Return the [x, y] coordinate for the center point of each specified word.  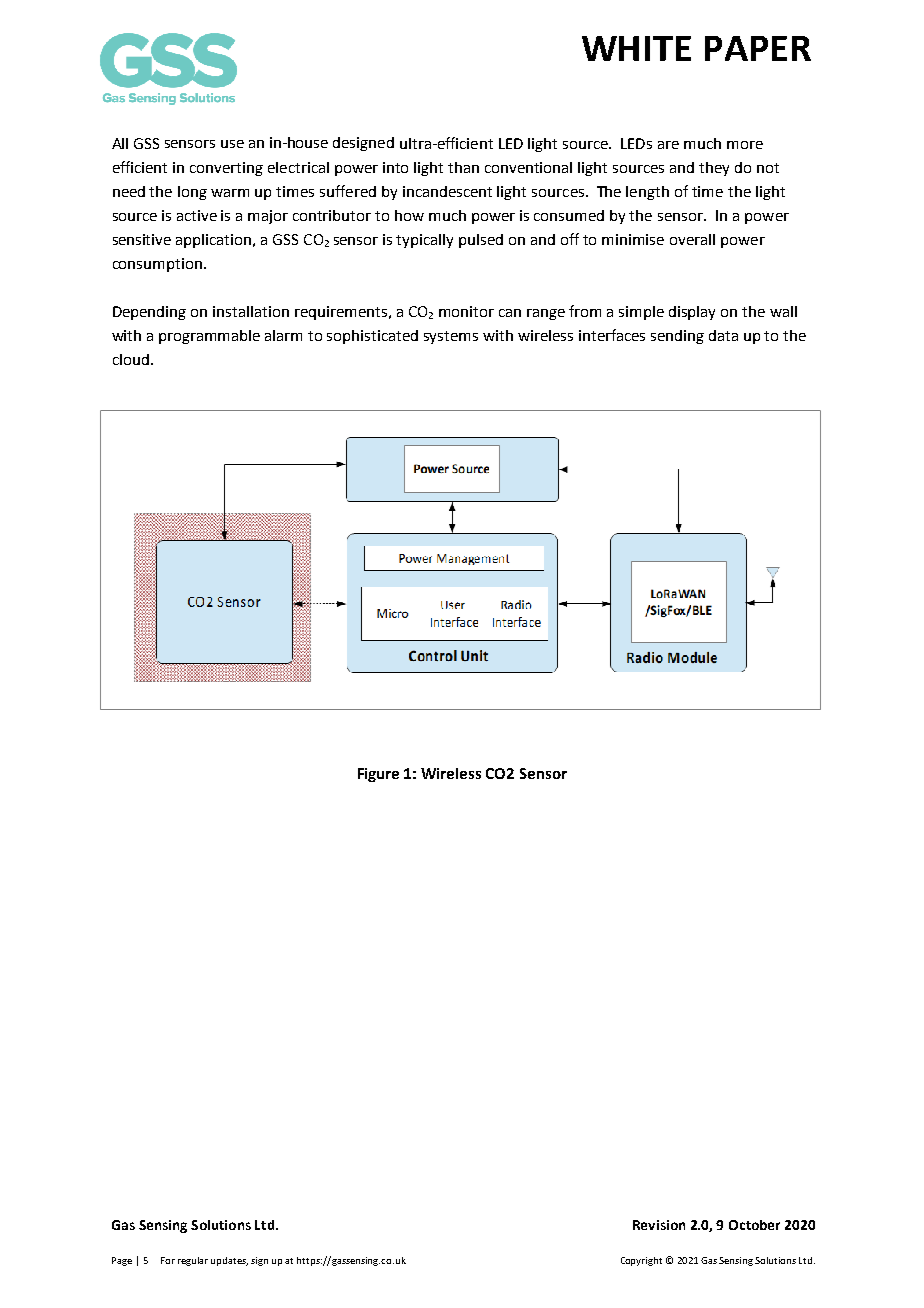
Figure [378, 775]
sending [677, 337]
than [463, 167]
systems [451, 337]
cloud [131, 359]
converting [226, 169]
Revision [659, 1225]
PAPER [758, 48]
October [754, 1225]
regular [193, 1261]
